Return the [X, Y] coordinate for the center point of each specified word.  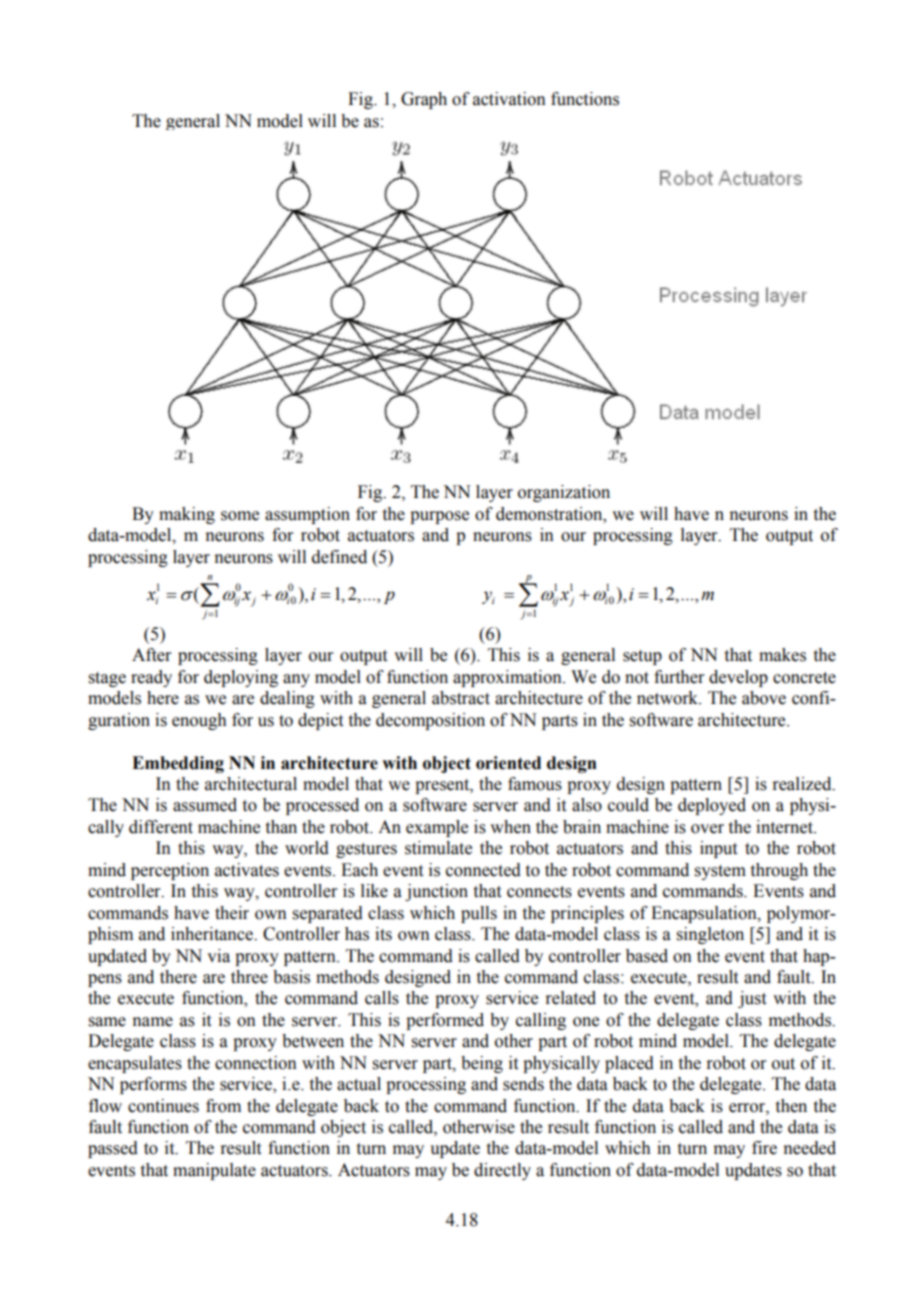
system [720, 872]
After [152, 655]
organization [564, 493]
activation [509, 99]
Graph [424, 100]
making [187, 515]
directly [502, 1171]
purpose [439, 517]
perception [170, 871]
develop [738, 678]
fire [764, 1148]
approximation [508, 678]
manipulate [214, 1171]
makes [782, 655]
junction [436, 892]
